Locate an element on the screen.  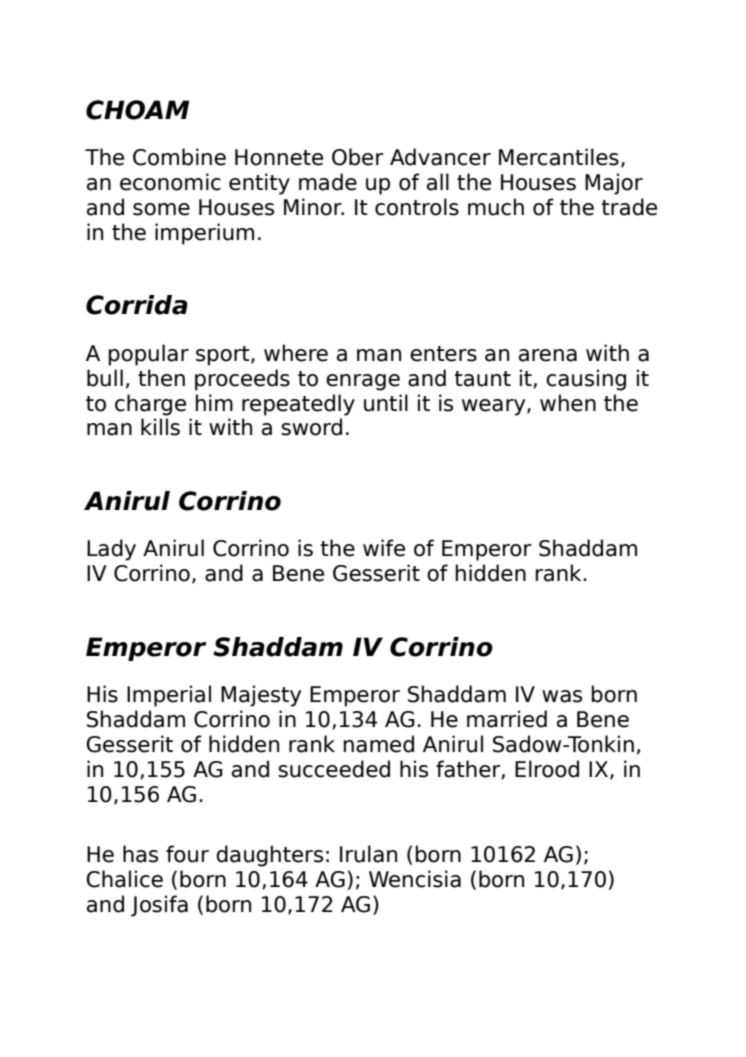
arena is located at coordinates (548, 355).
